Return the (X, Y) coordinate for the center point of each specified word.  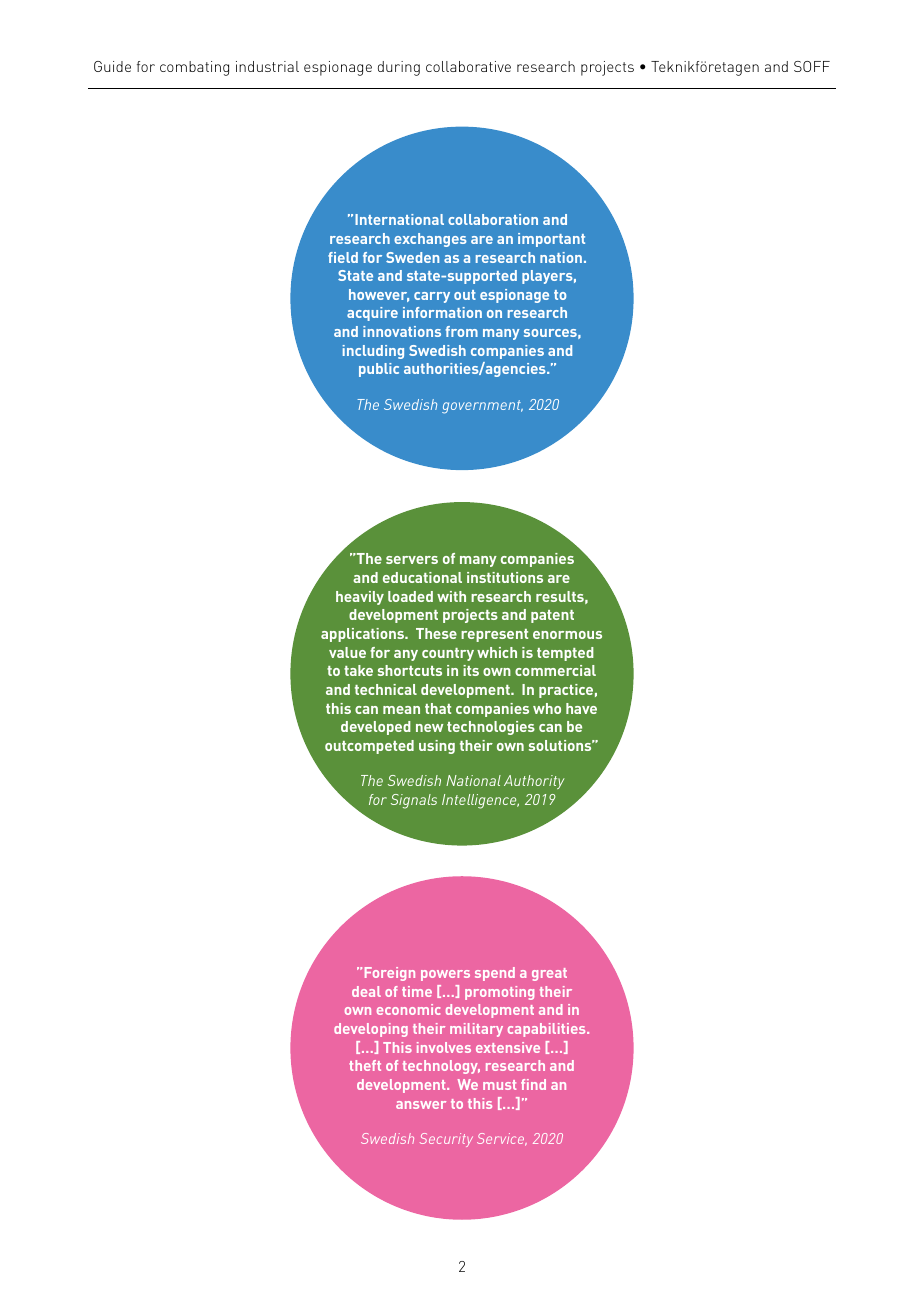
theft (365, 1065)
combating (194, 68)
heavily (360, 598)
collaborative (468, 66)
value (347, 652)
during (399, 68)
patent (552, 616)
